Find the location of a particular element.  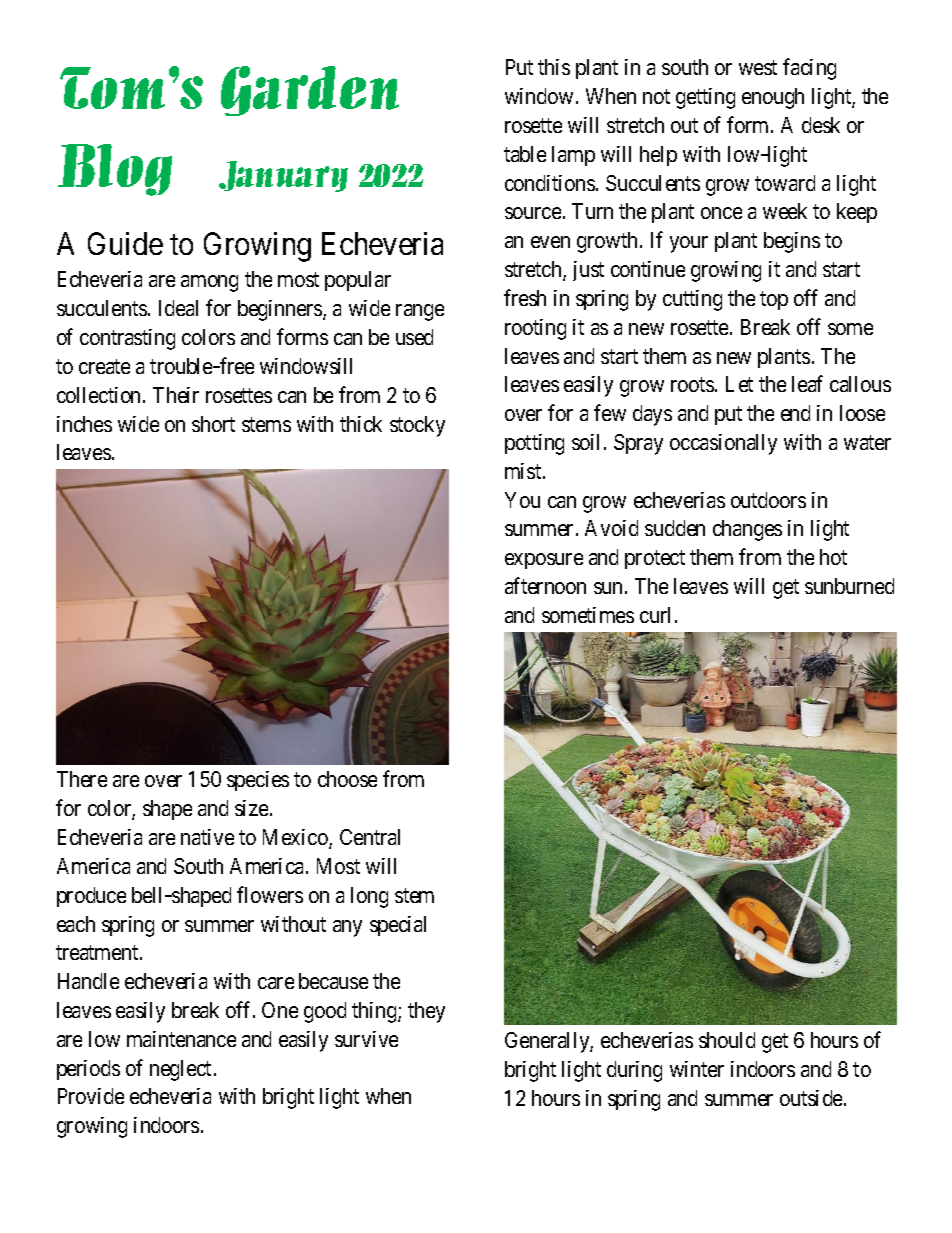

afternoon is located at coordinates (545, 585).
